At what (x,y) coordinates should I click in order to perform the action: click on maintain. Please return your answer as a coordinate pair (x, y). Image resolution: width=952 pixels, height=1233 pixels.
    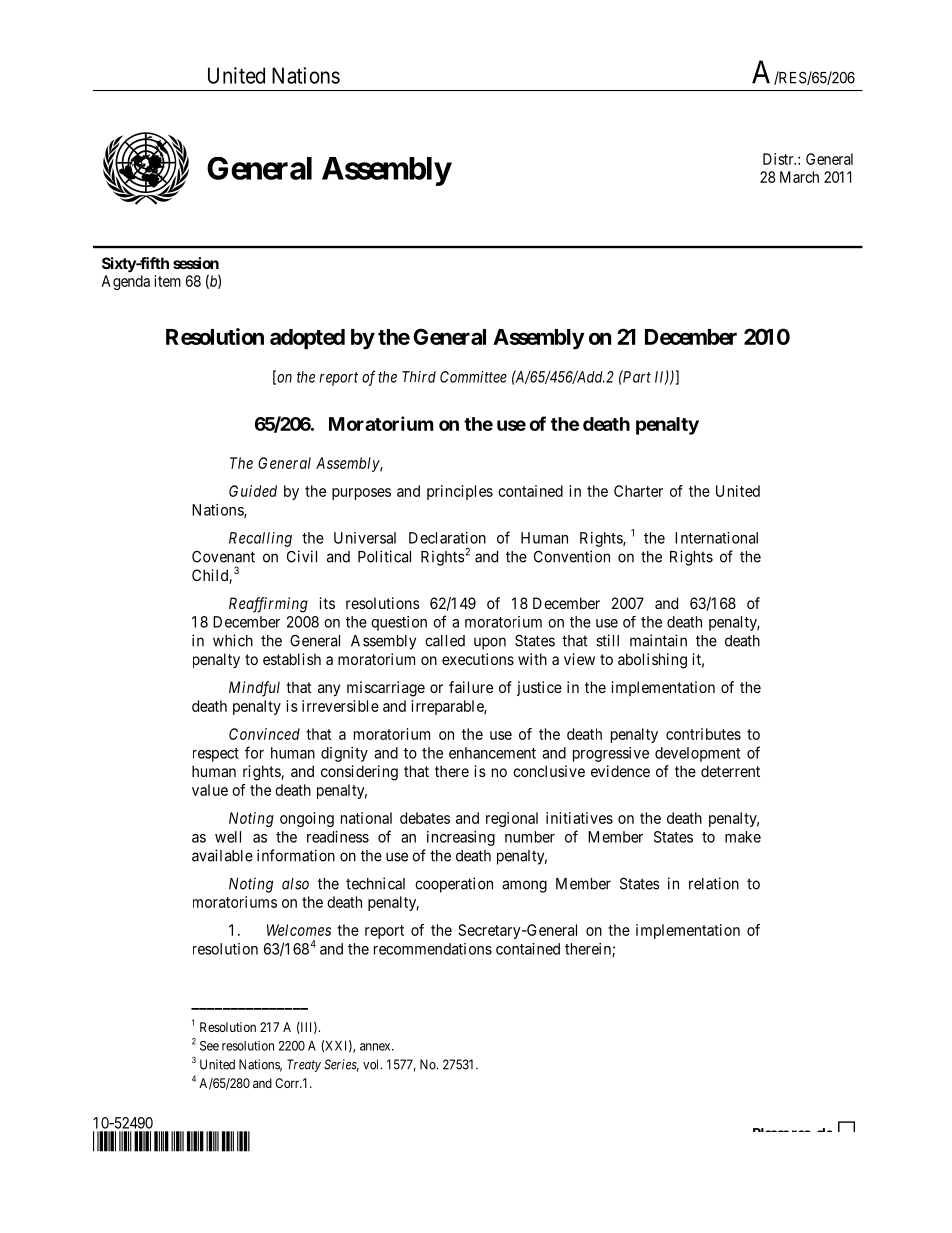
    Looking at the image, I should click on (658, 640).
